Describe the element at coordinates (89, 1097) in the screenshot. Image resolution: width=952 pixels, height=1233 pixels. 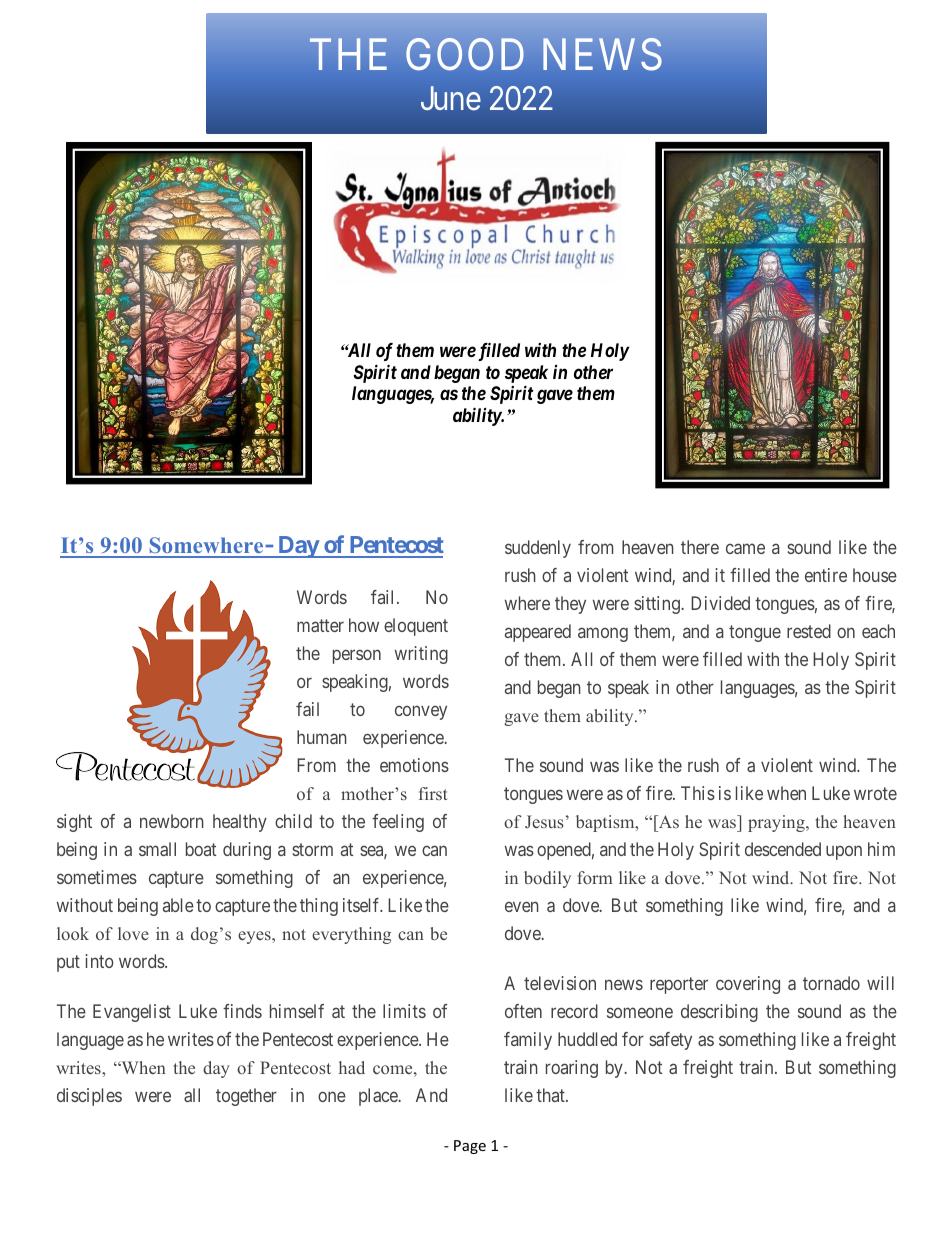
I see `disciples` at that location.
